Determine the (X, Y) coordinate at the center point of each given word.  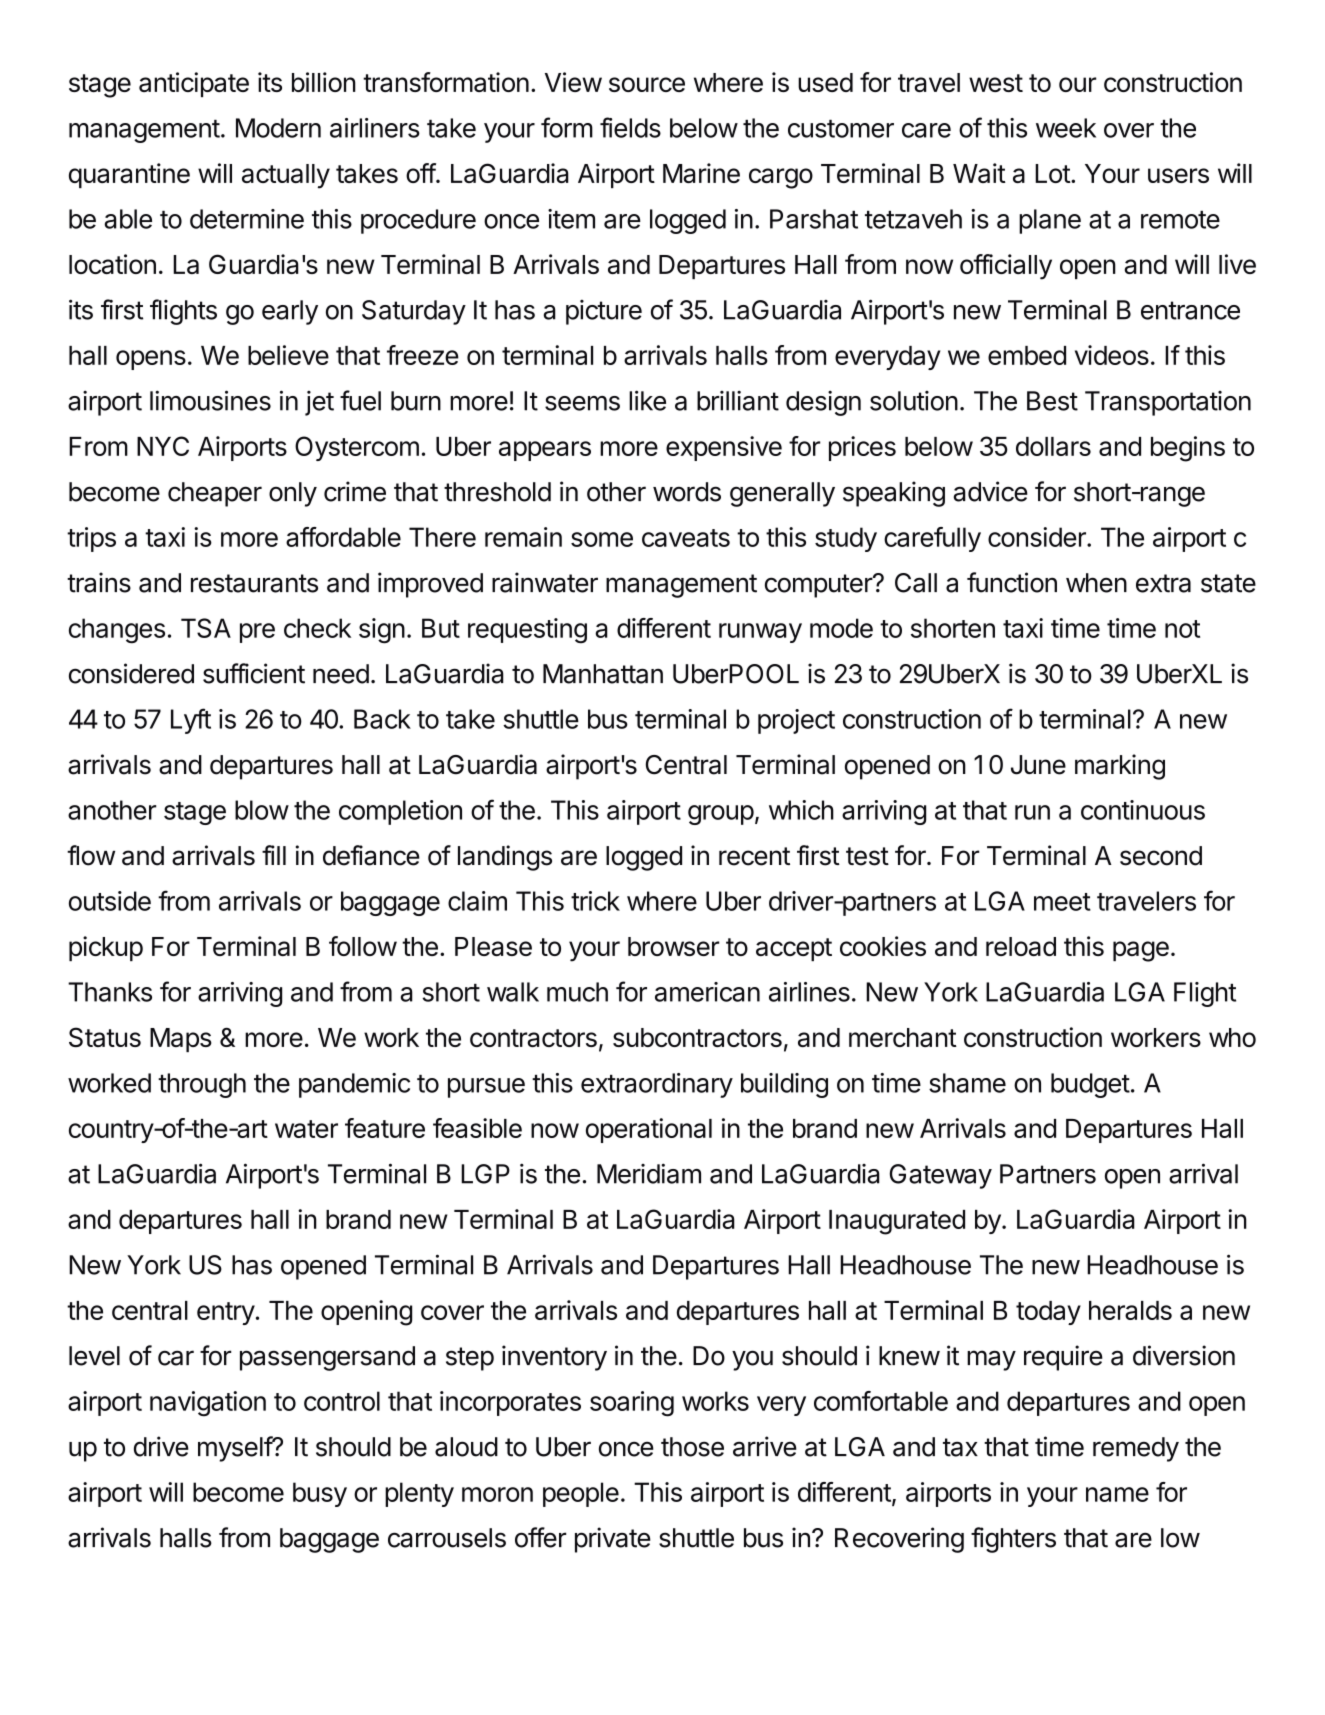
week (1066, 128)
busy (320, 1494)
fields (630, 127)
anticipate (194, 84)
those (692, 1447)
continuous (1143, 810)
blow (262, 810)
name (1117, 1494)
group (721, 815)
